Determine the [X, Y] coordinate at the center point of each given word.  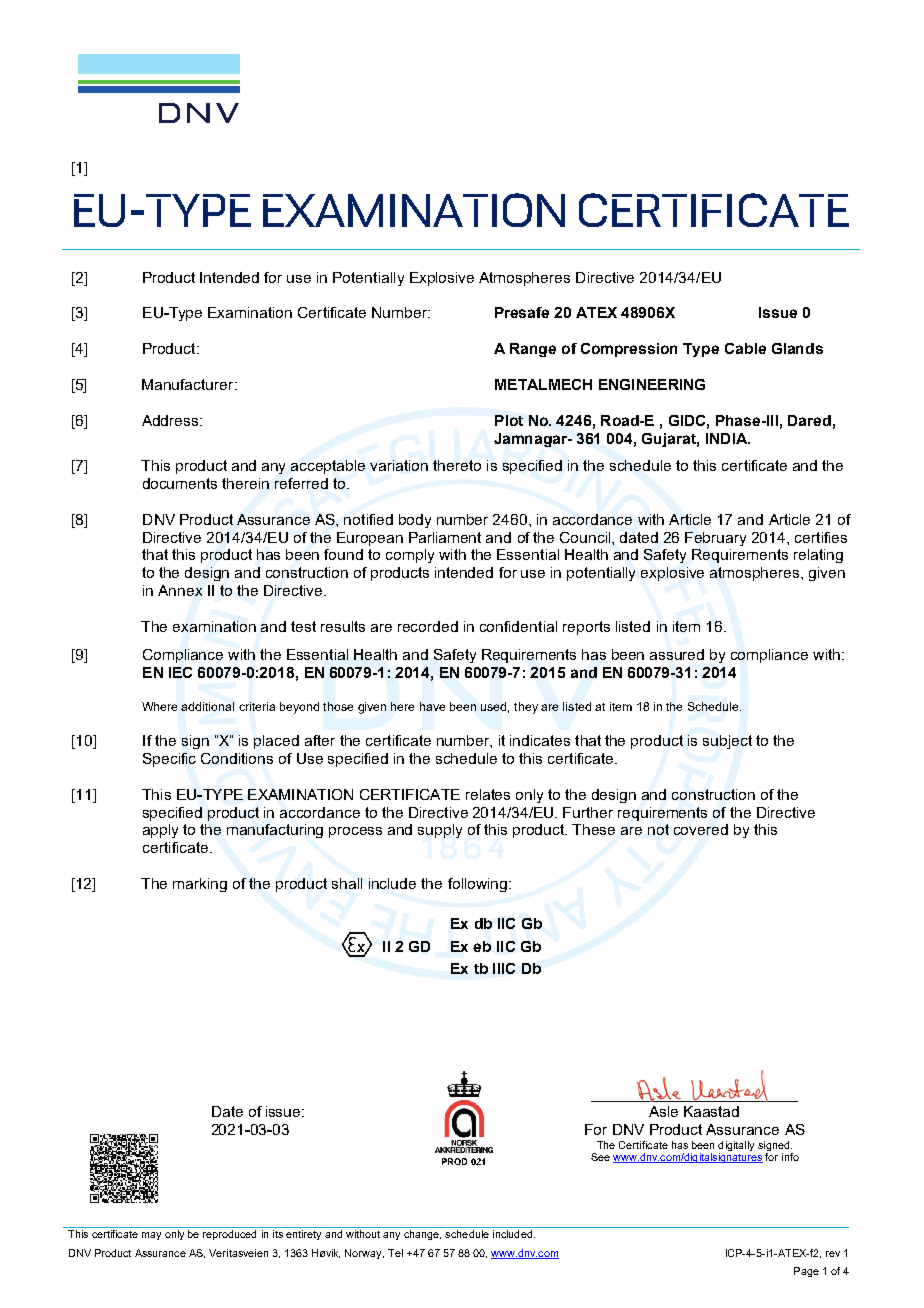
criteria [257, 706]
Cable [745, 348]
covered [701, 829]
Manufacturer [189, 384]
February [715, 539]
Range [533, 350]
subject [727, 742]
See [600, 1157]
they [526, 708]
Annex [180, 590]
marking [200, 885]
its [278, 1234]
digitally [736, 1146]
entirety [303, 1235]
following [477, 885]
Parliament [445, 537]
